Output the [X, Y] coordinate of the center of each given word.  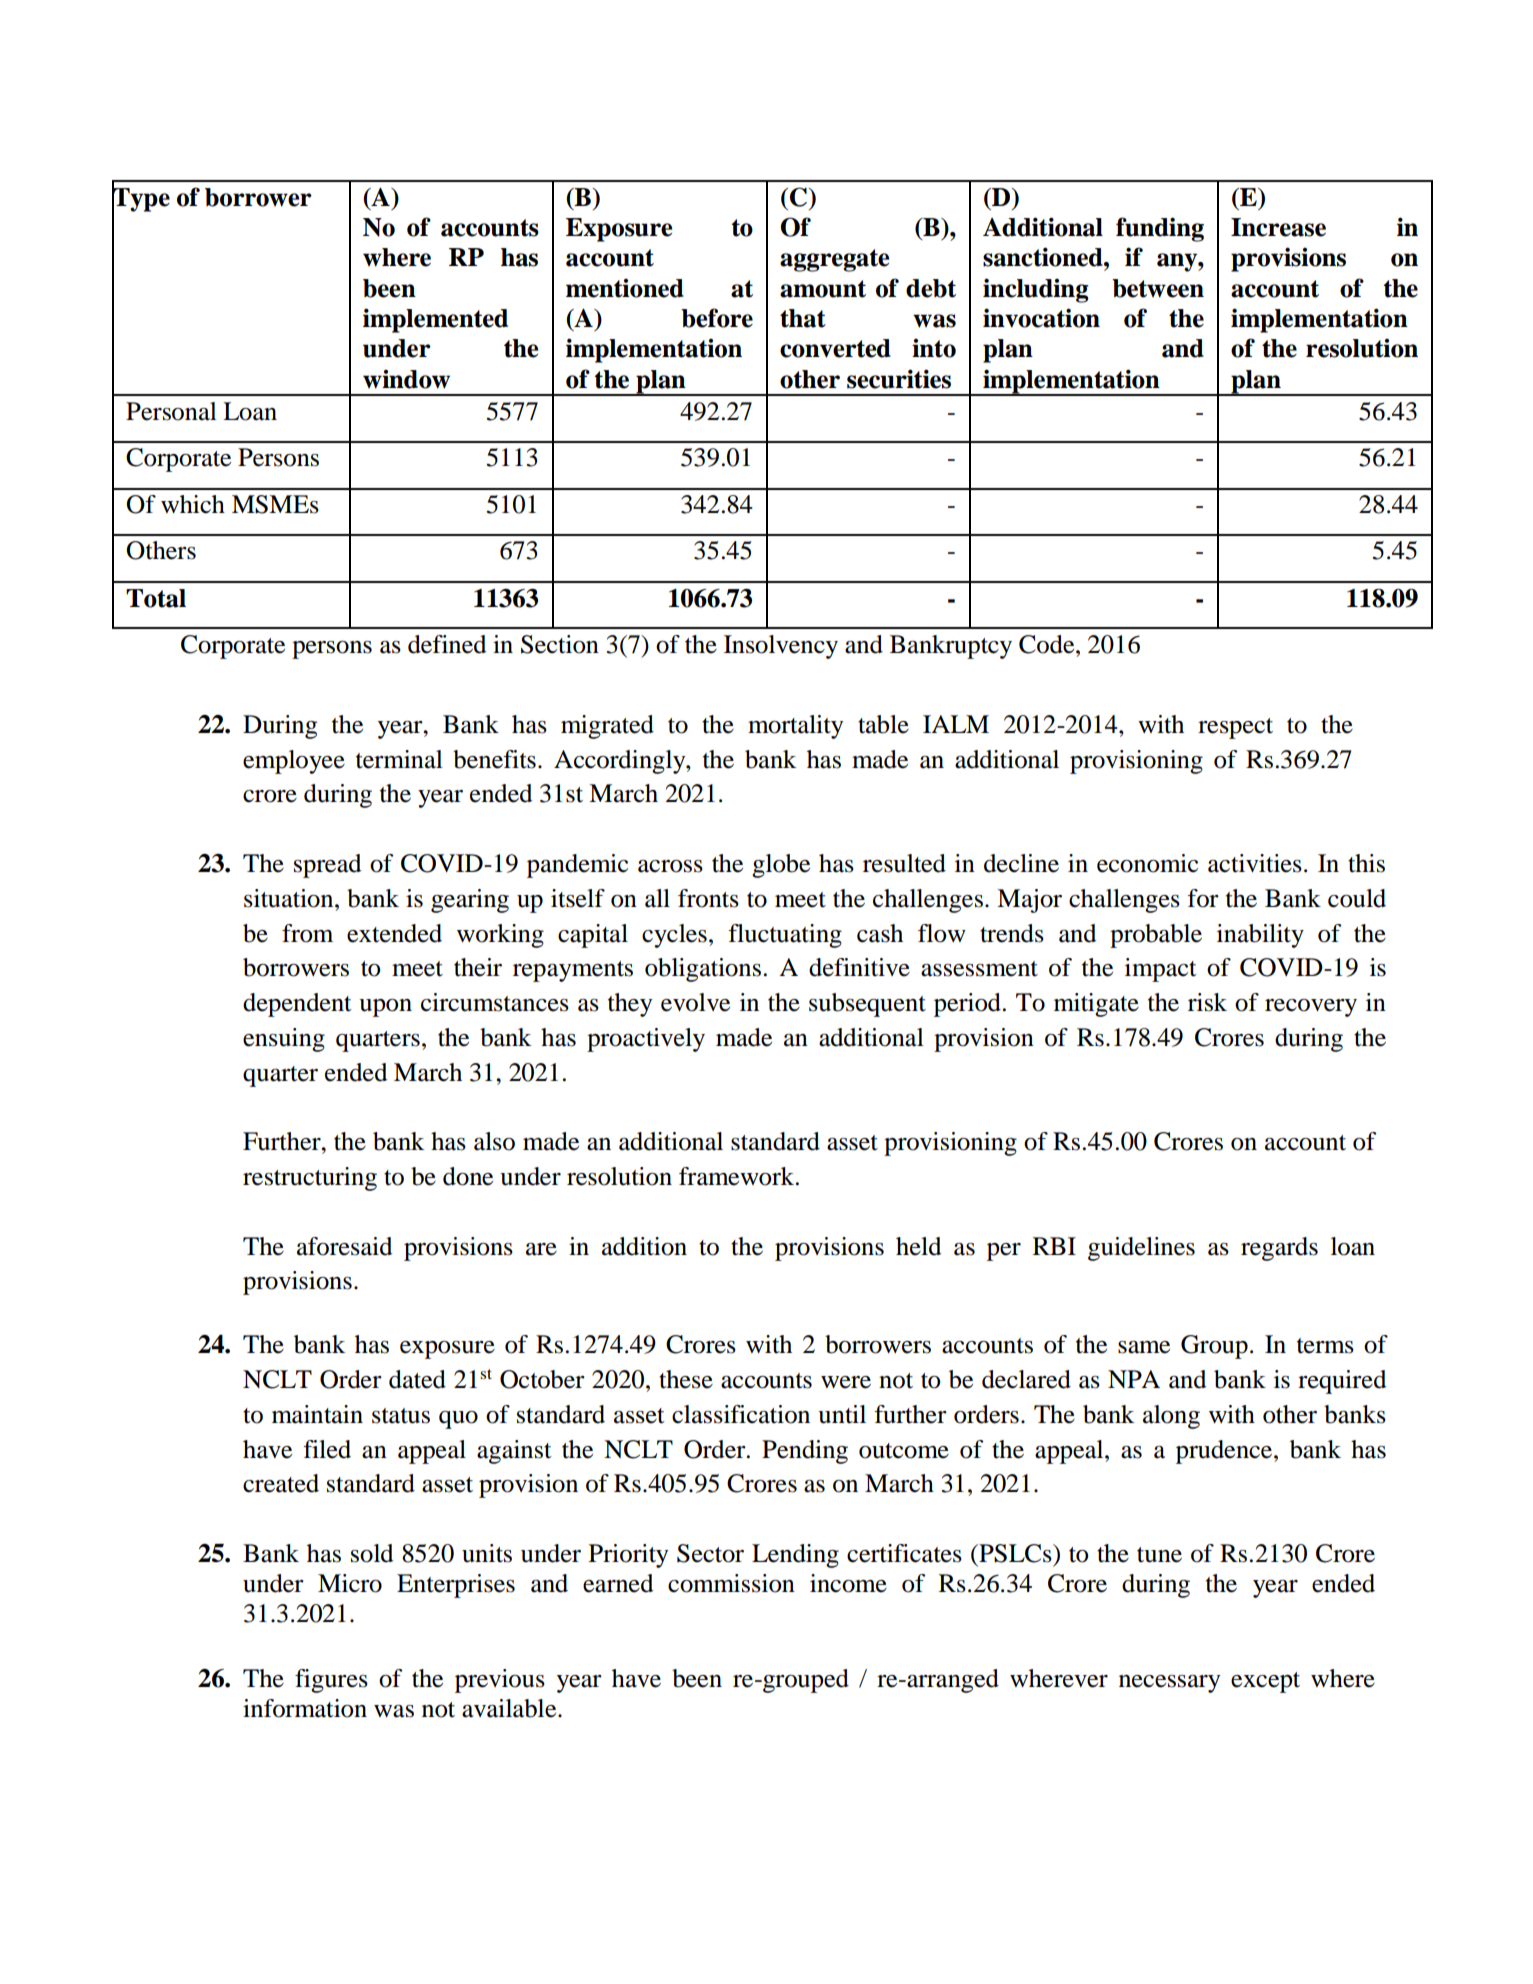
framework [738, 1176]
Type [141, 200]
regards [1279, 1249]
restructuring [310, 1179]
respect [1235, 728]
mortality [795, 727]
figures [331, 1681]
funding [1160, 229]
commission [731, 1583]
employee [294, 762]
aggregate [834, 260]
